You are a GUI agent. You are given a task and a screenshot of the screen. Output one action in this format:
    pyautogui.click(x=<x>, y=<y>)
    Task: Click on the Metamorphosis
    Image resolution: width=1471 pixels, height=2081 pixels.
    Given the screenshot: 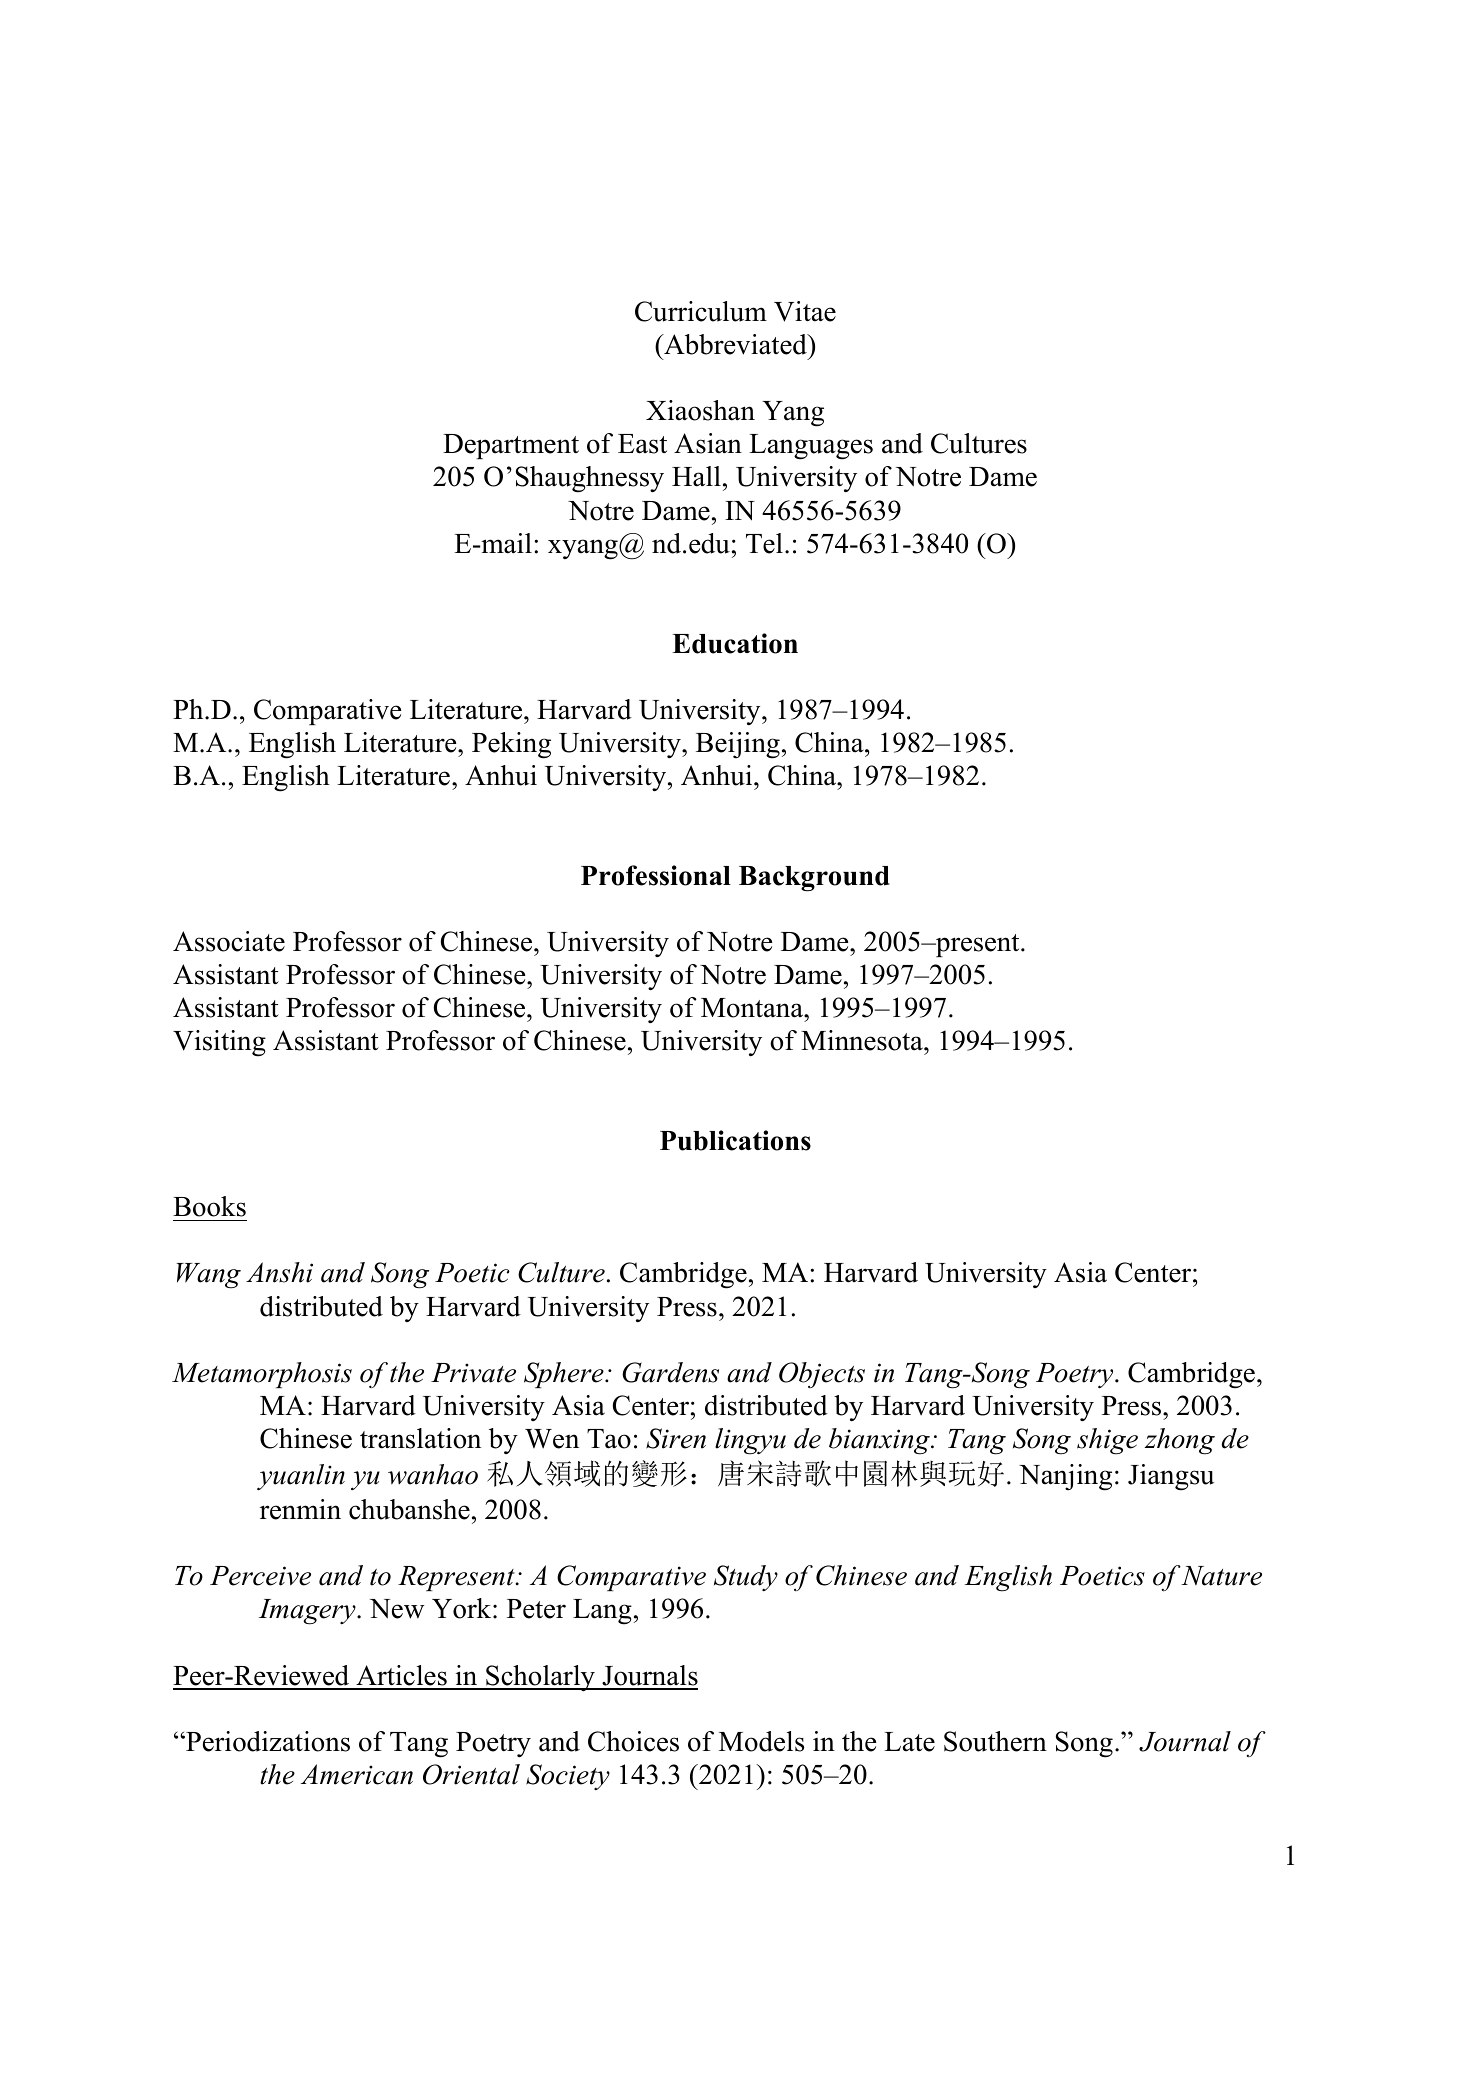 What is the action you would take?
    pyautogui.click(x=262, y=1375)
